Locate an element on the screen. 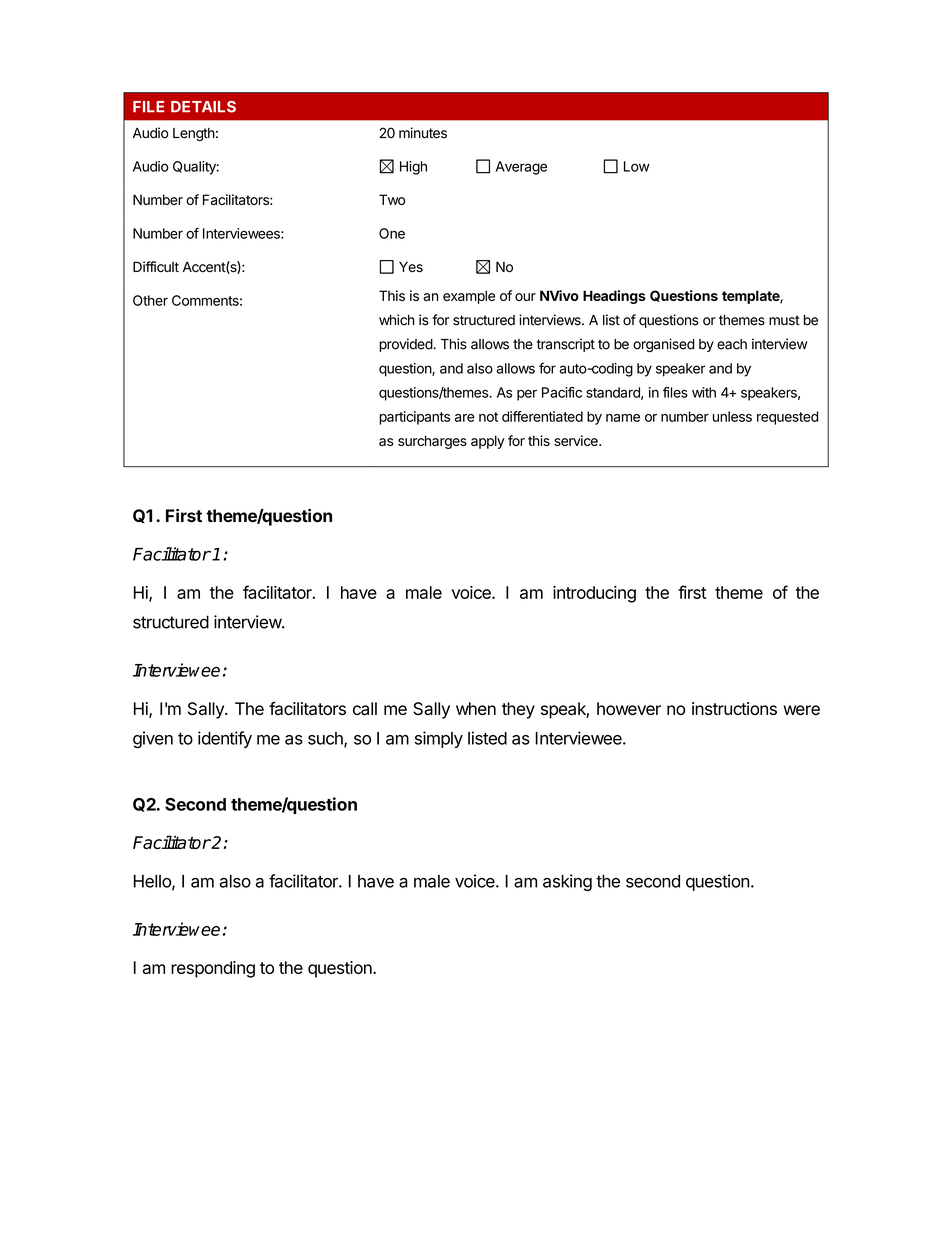 The width and height of the screenshot is (952, 1233). minutes is located at coordinates (423, 133).
